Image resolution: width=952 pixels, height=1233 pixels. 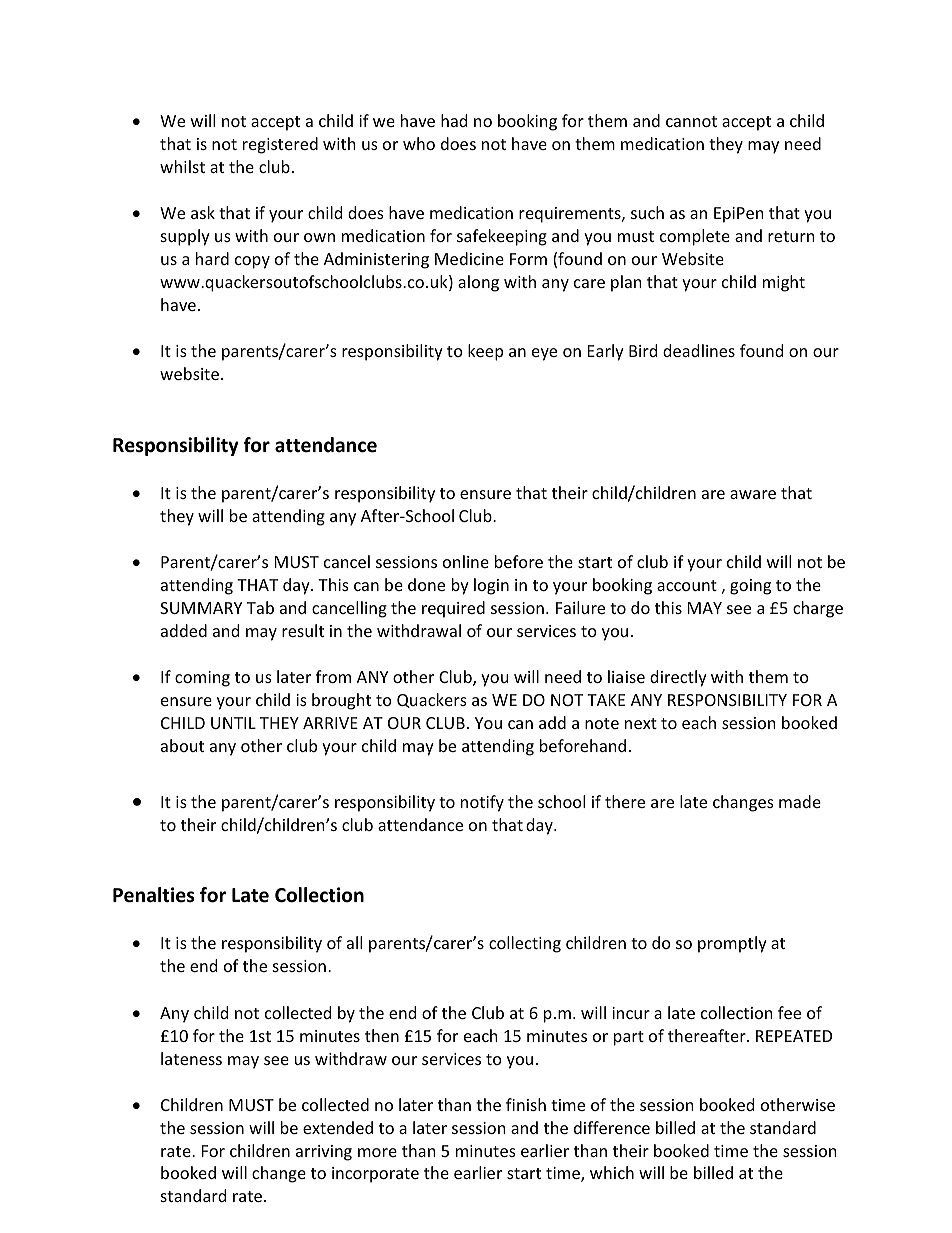 I want to click on promptly, so click(x=732, y=944).
